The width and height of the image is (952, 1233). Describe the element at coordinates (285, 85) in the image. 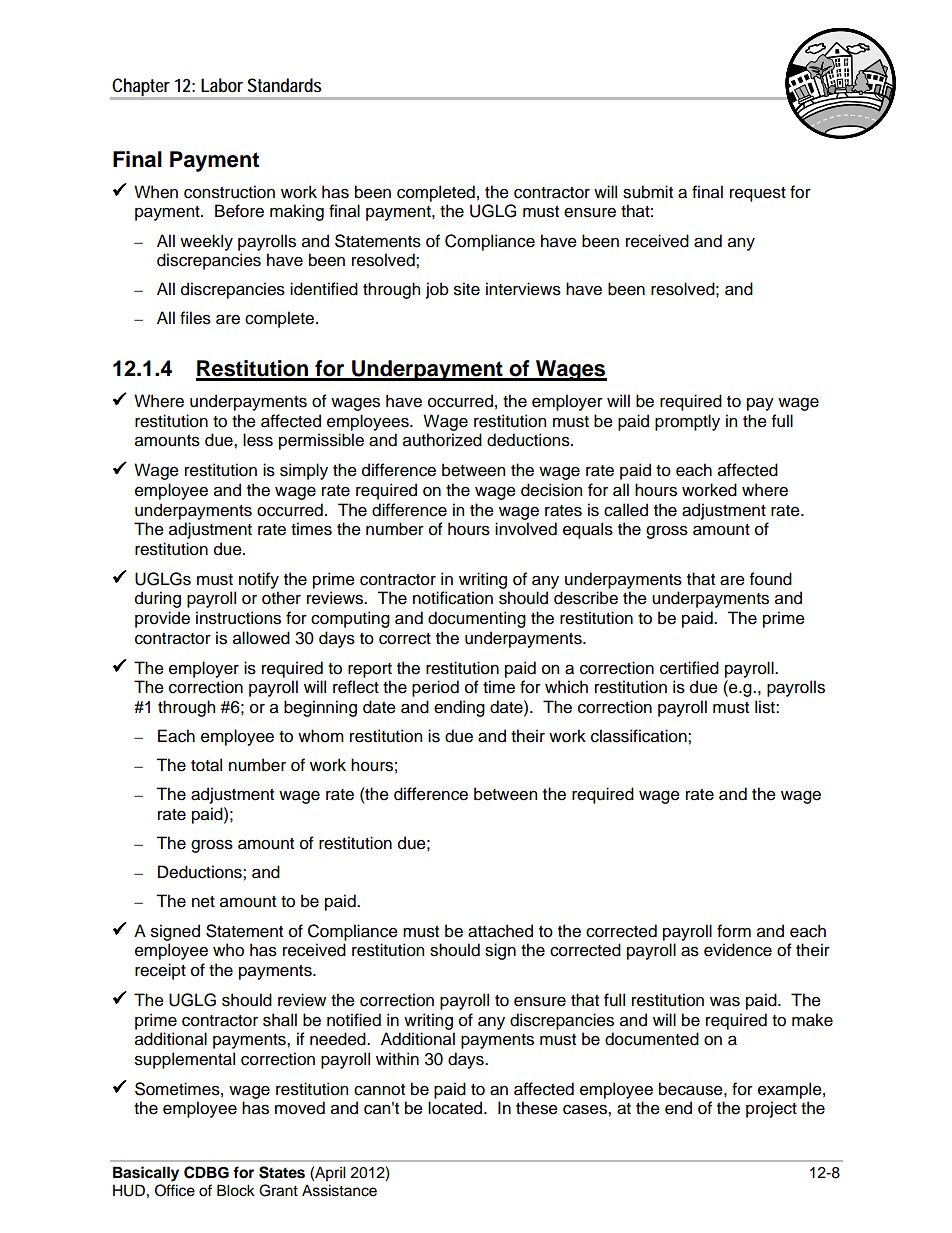

I see `Standards` at that location.
